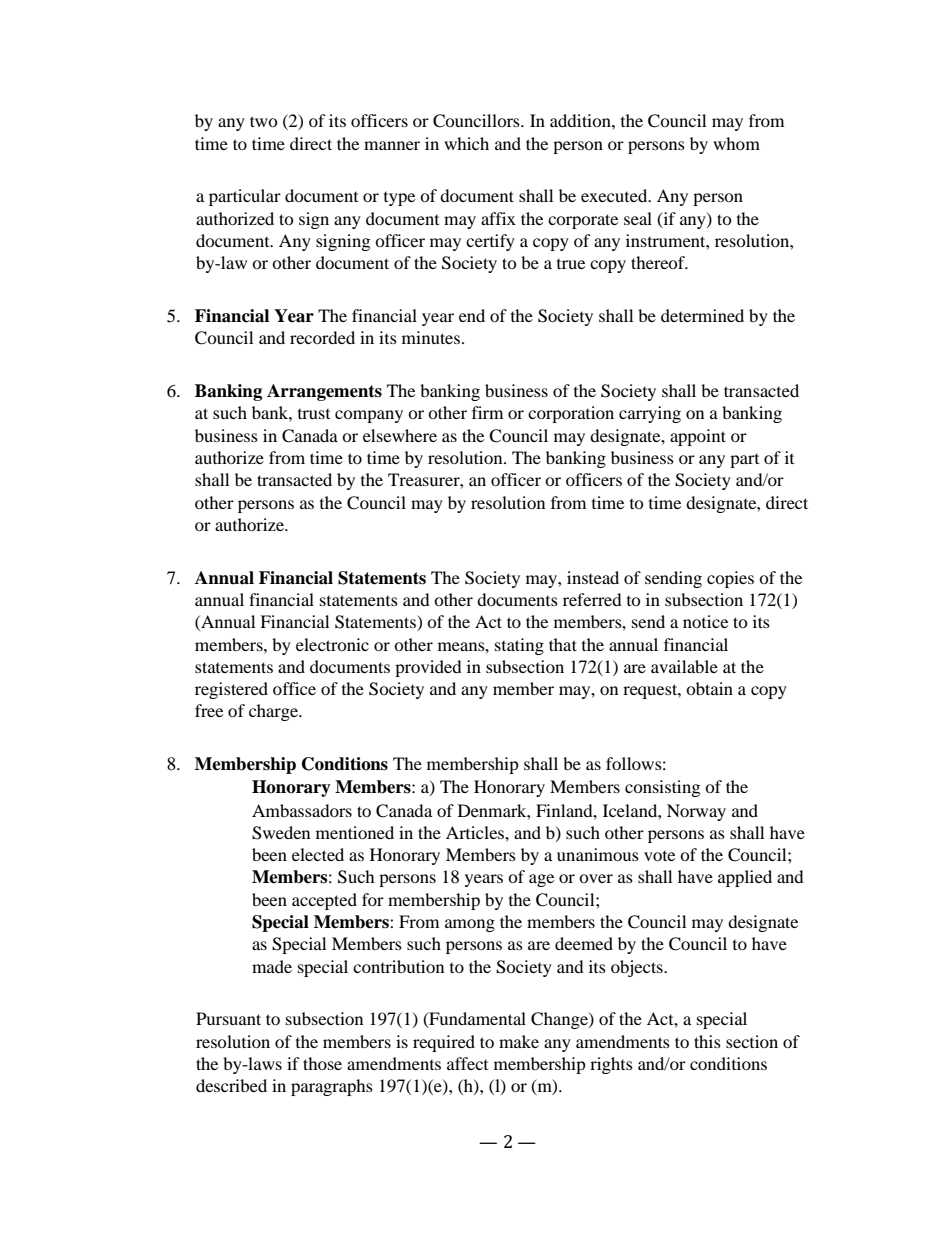 The width and height of the page is (952, 1233). I want to click on affect, so click(467, 1063).
